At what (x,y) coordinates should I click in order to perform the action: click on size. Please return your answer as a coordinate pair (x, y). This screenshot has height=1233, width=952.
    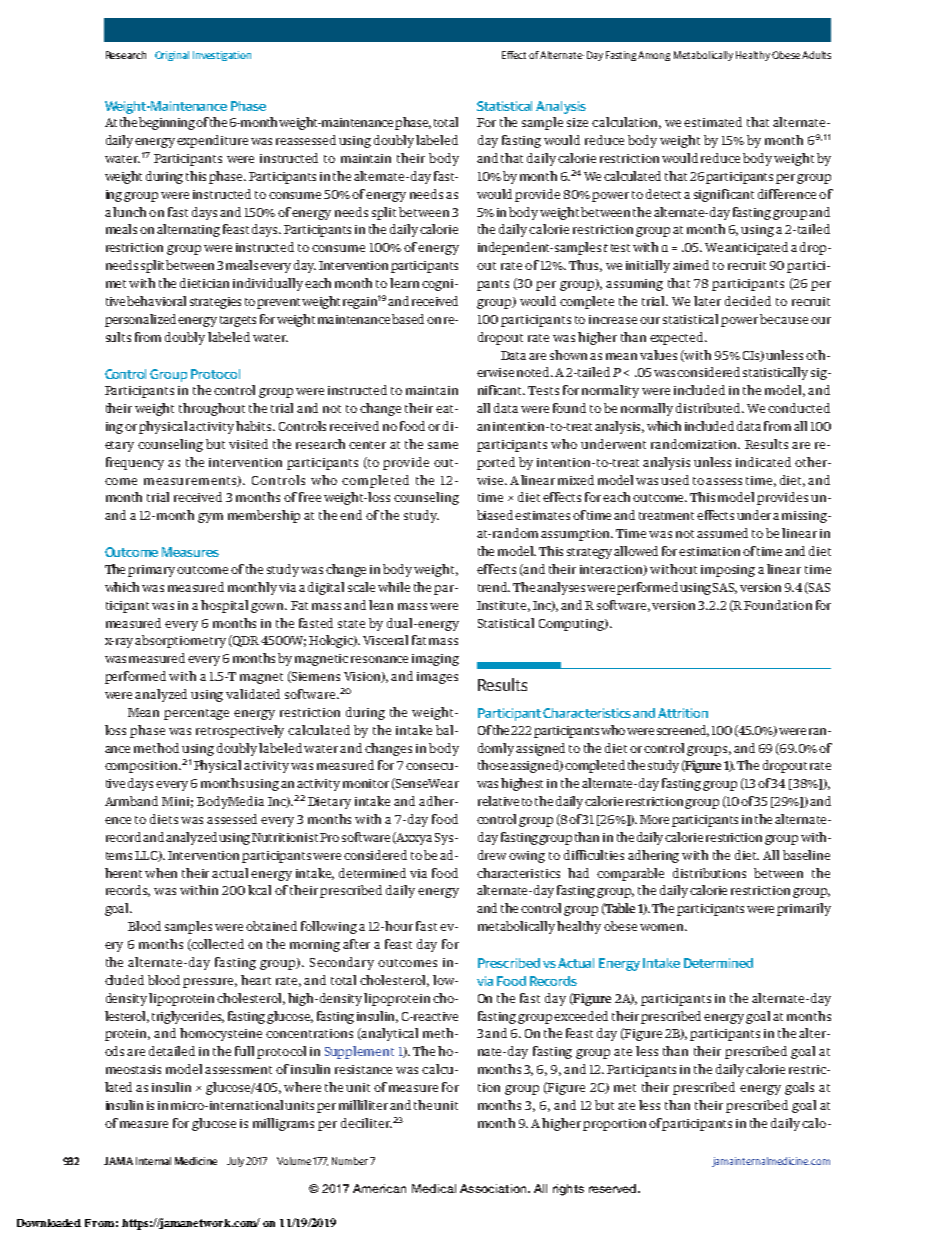
    Looking at the image, I should click on (577, 122).
